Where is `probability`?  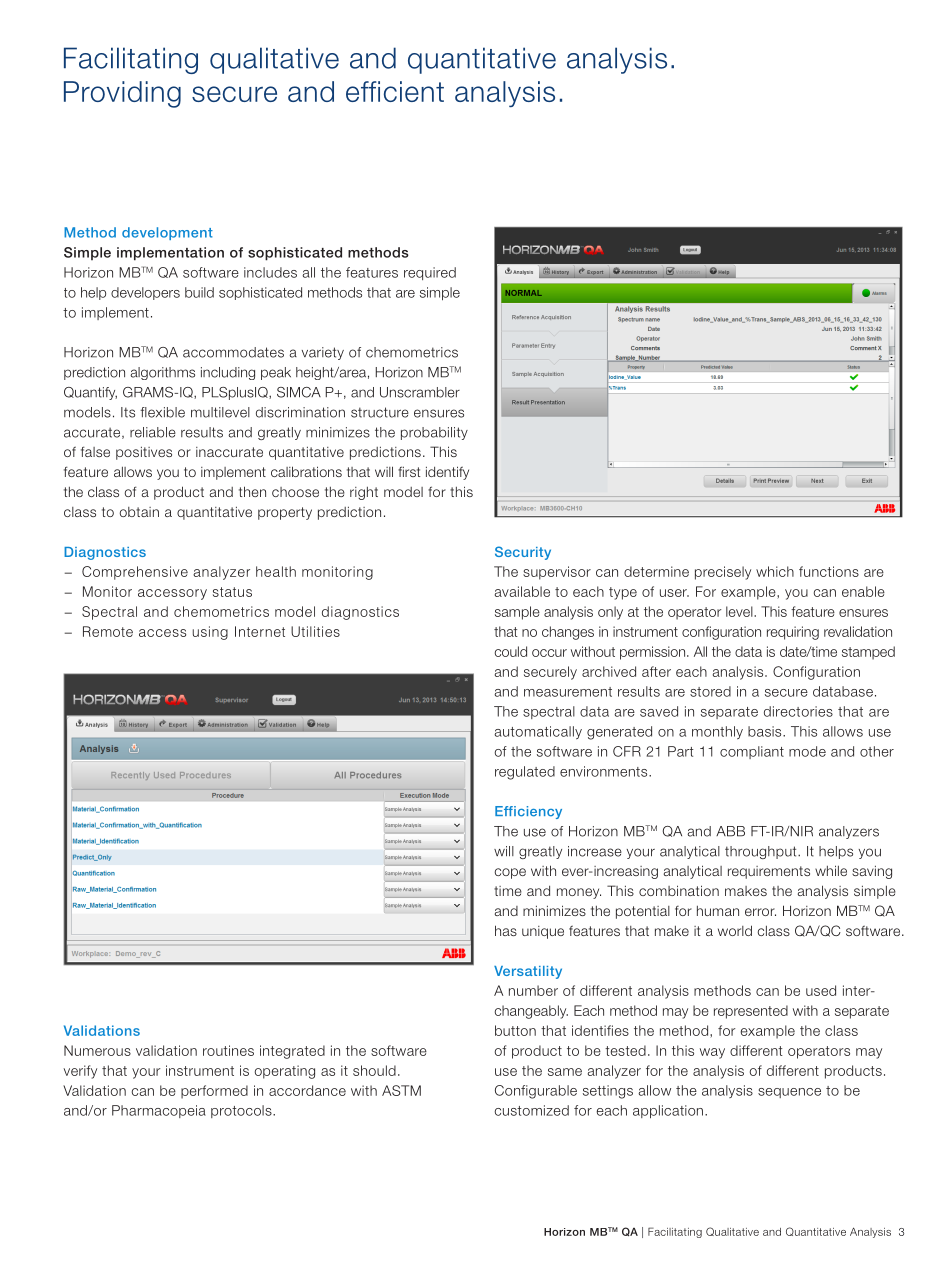 probability is located at coordinates (434, 433).
